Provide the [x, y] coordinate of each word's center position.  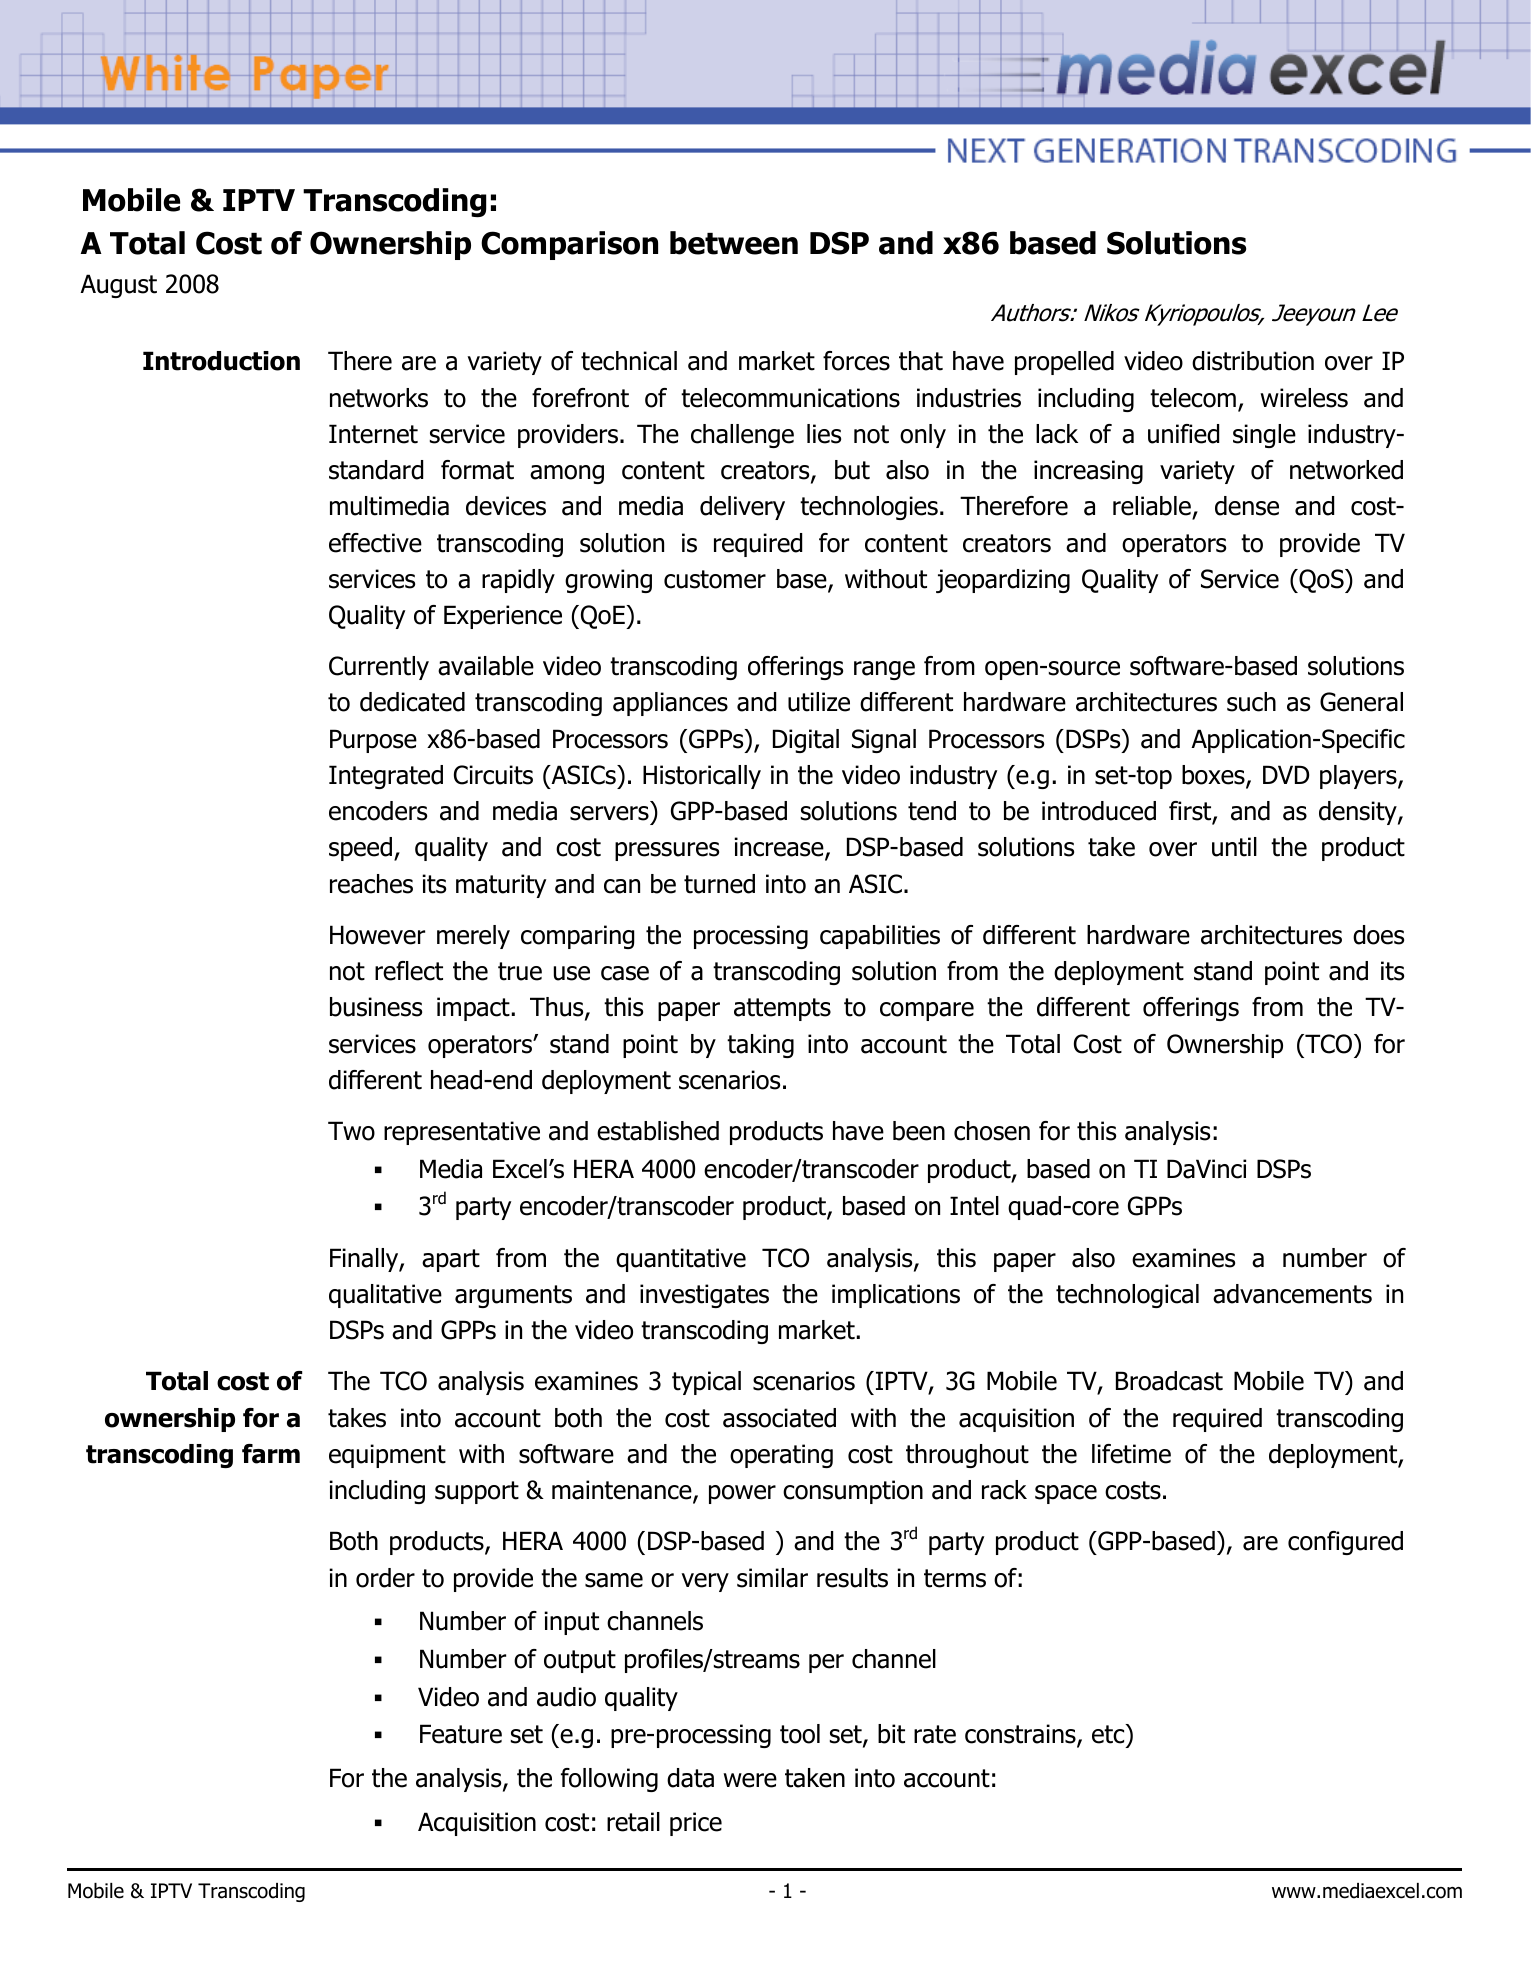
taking [760, 1046]
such [1251, 702]
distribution [1253, 361]
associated [779, 1418]
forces [856, 361]
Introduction [221, 361]
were [750, 1780]
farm [271, 1454]
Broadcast [1169, 1381]
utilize [819, 702]
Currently [379, 668]
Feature [461, 1734]
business [376, 1007]
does [1378, 935]
